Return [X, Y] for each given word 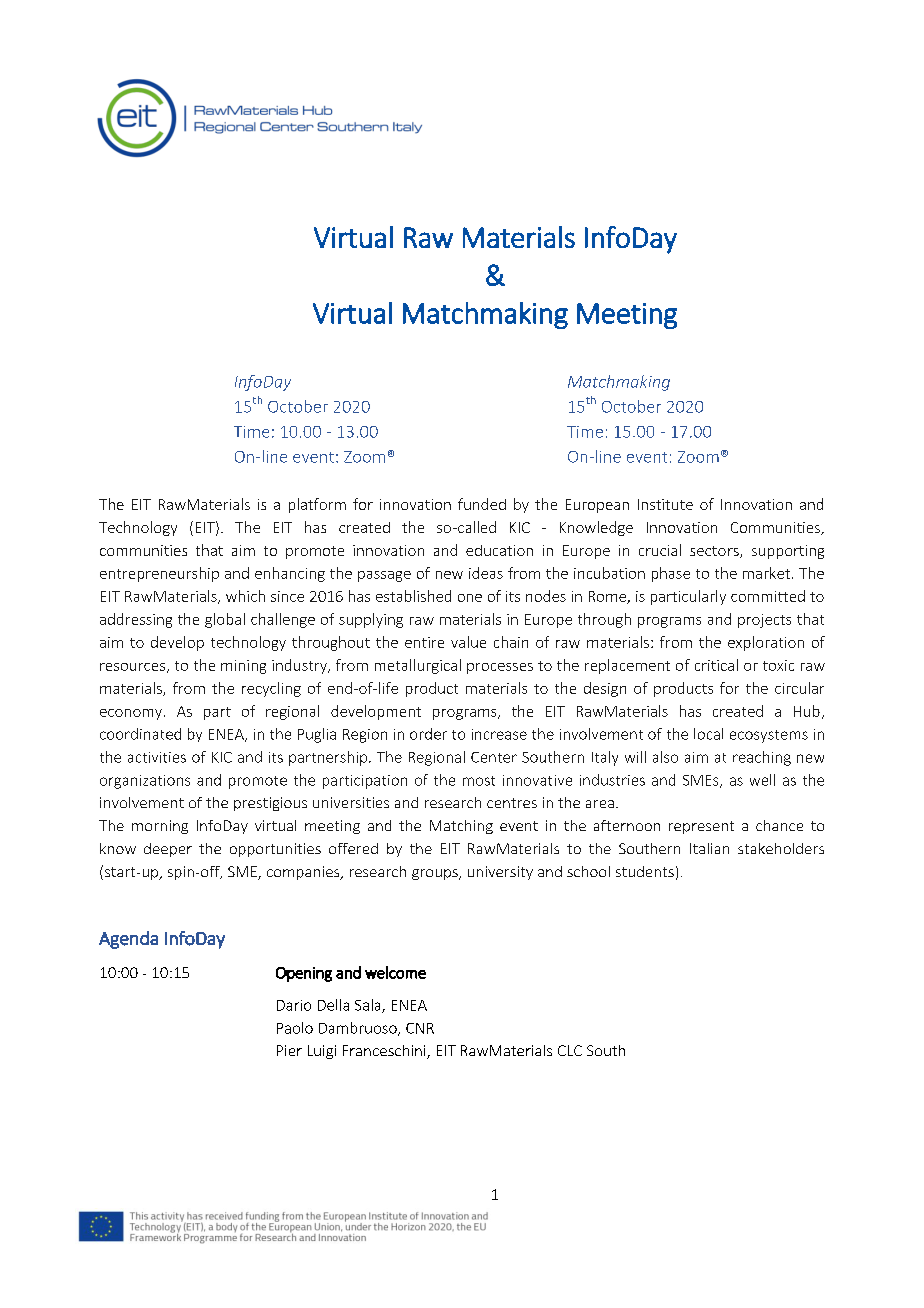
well [762, 780]
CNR [420, 1028]
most [479, 781]
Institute [665, 504]
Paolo [295, 1028]
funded [482, 504]
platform [317, 505]
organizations [145, 782]
